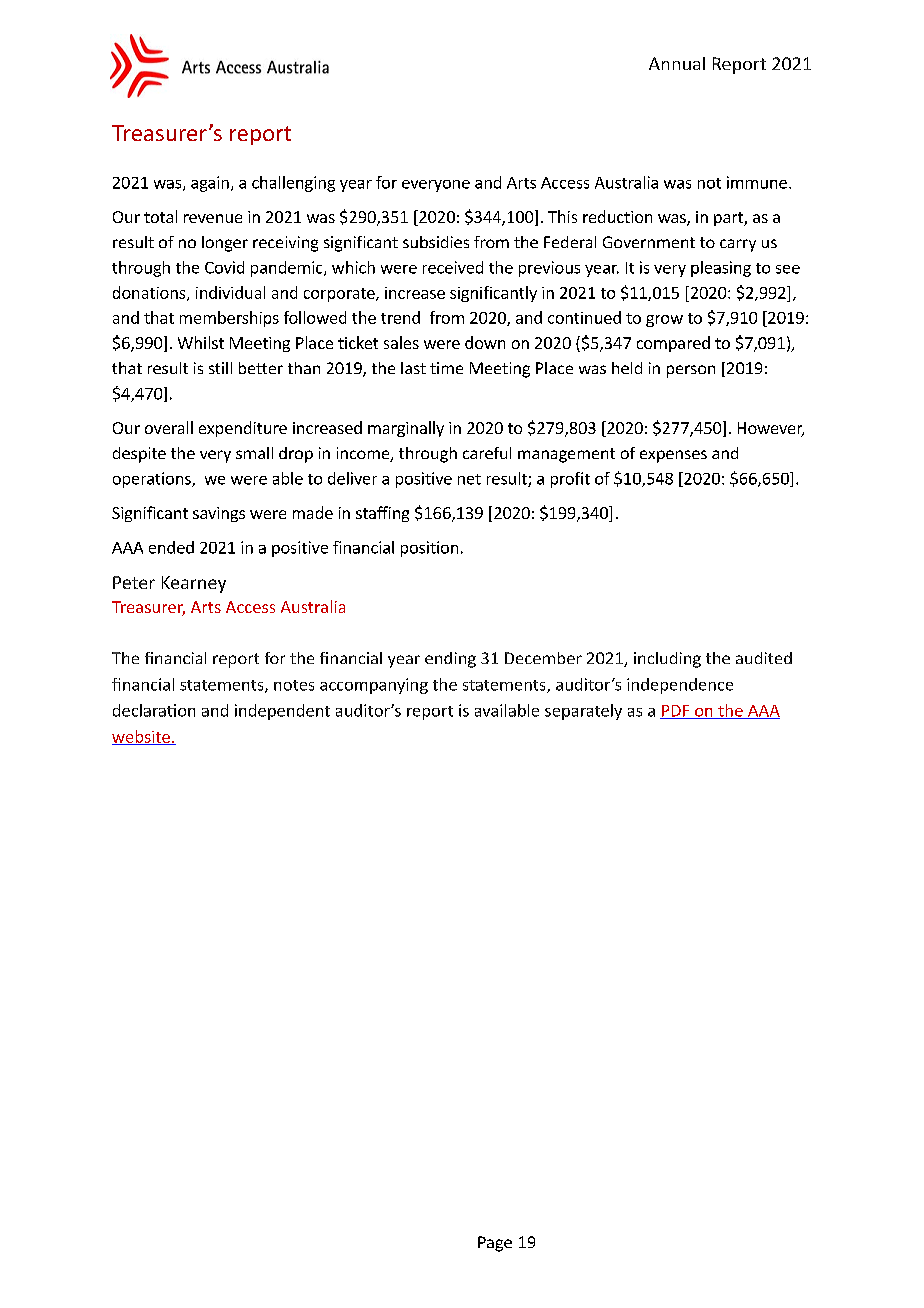  Describe the element at coordinates (583, 712) in the screenshot. I see `separately` at that location.
